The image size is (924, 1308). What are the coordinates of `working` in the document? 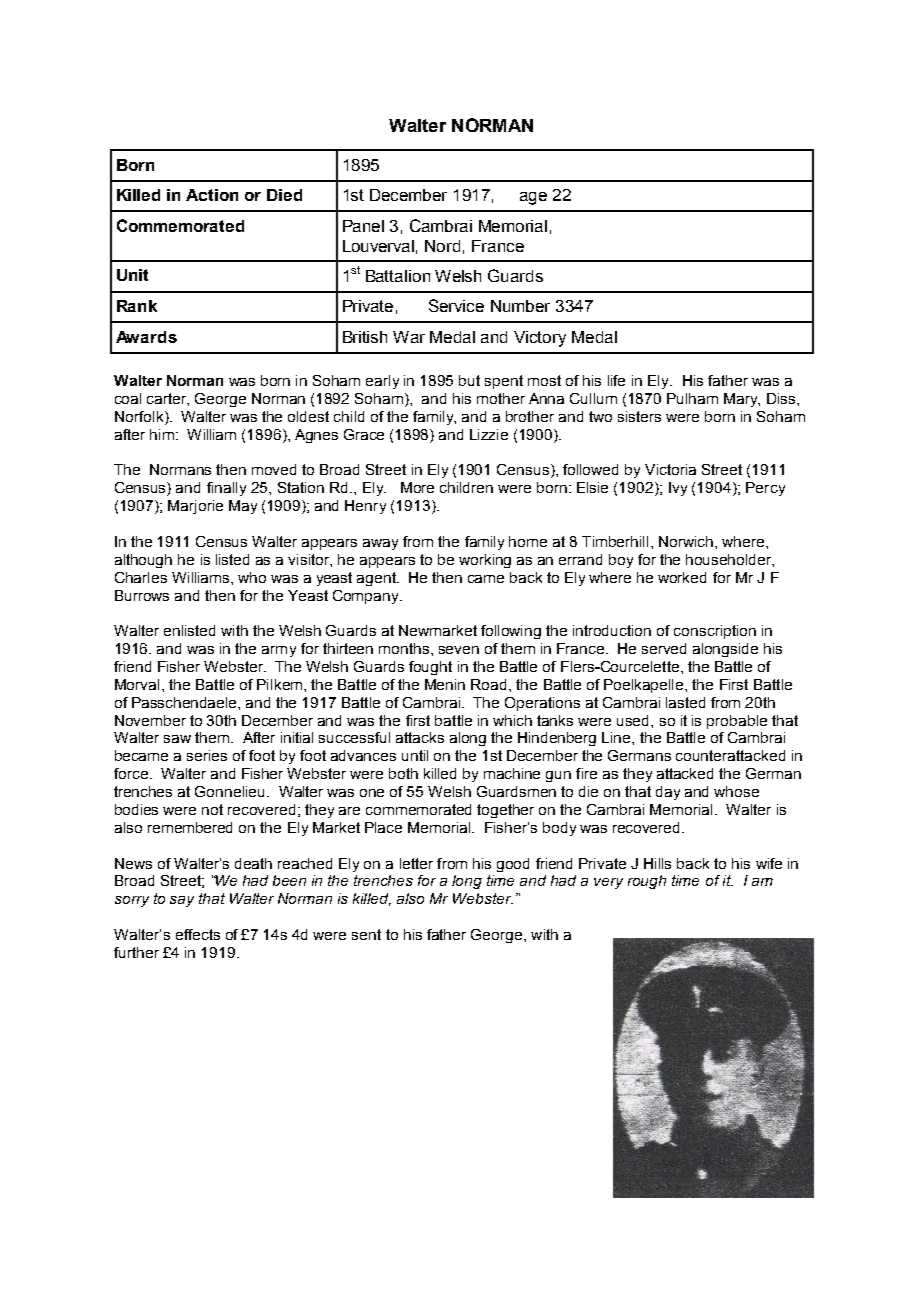 It's located at (485, 561).
